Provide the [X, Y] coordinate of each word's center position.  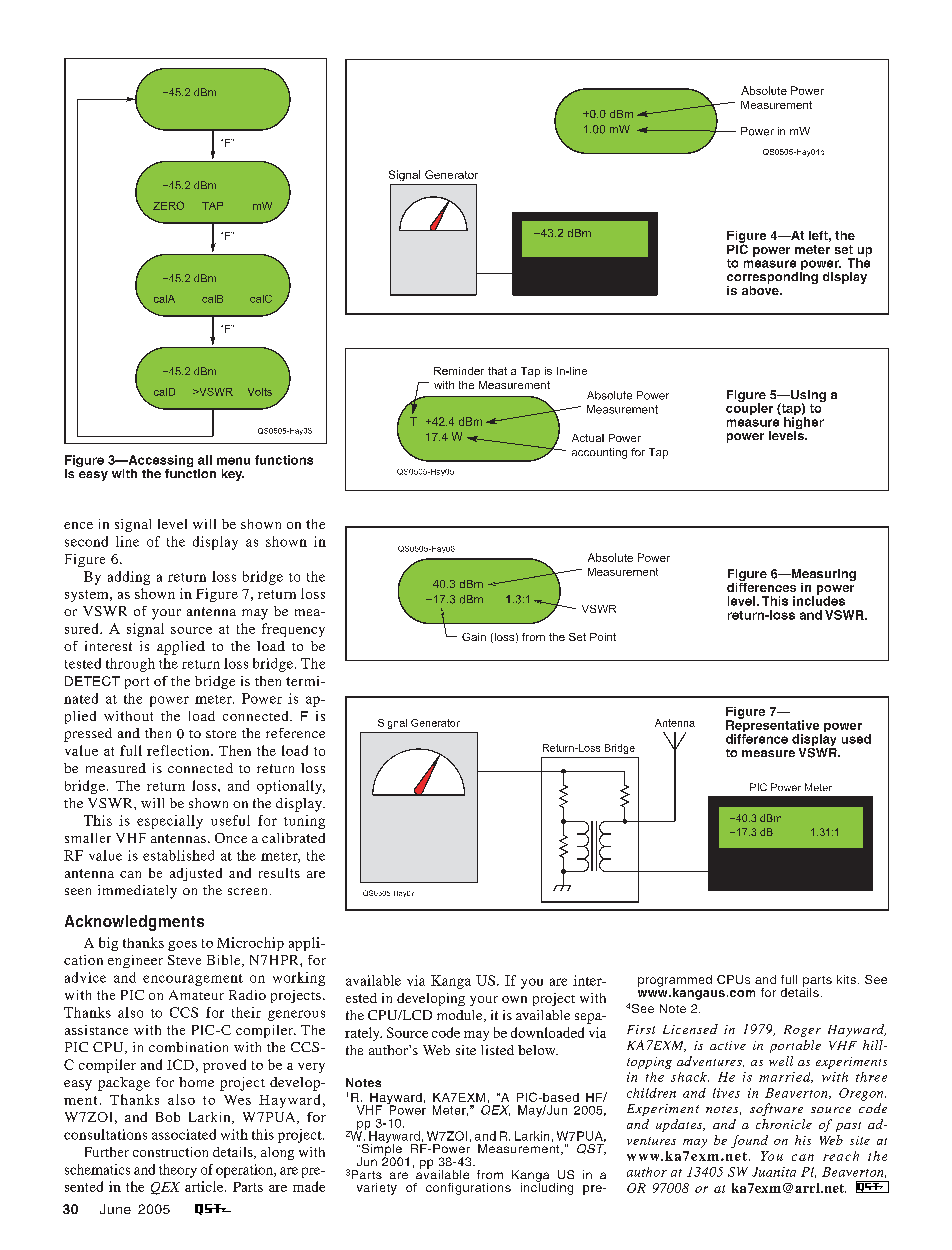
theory [178, 1171]
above [761, 289]
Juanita [774, 1172]
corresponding [772, 276]
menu [233, 461]
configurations [468, 1189]
